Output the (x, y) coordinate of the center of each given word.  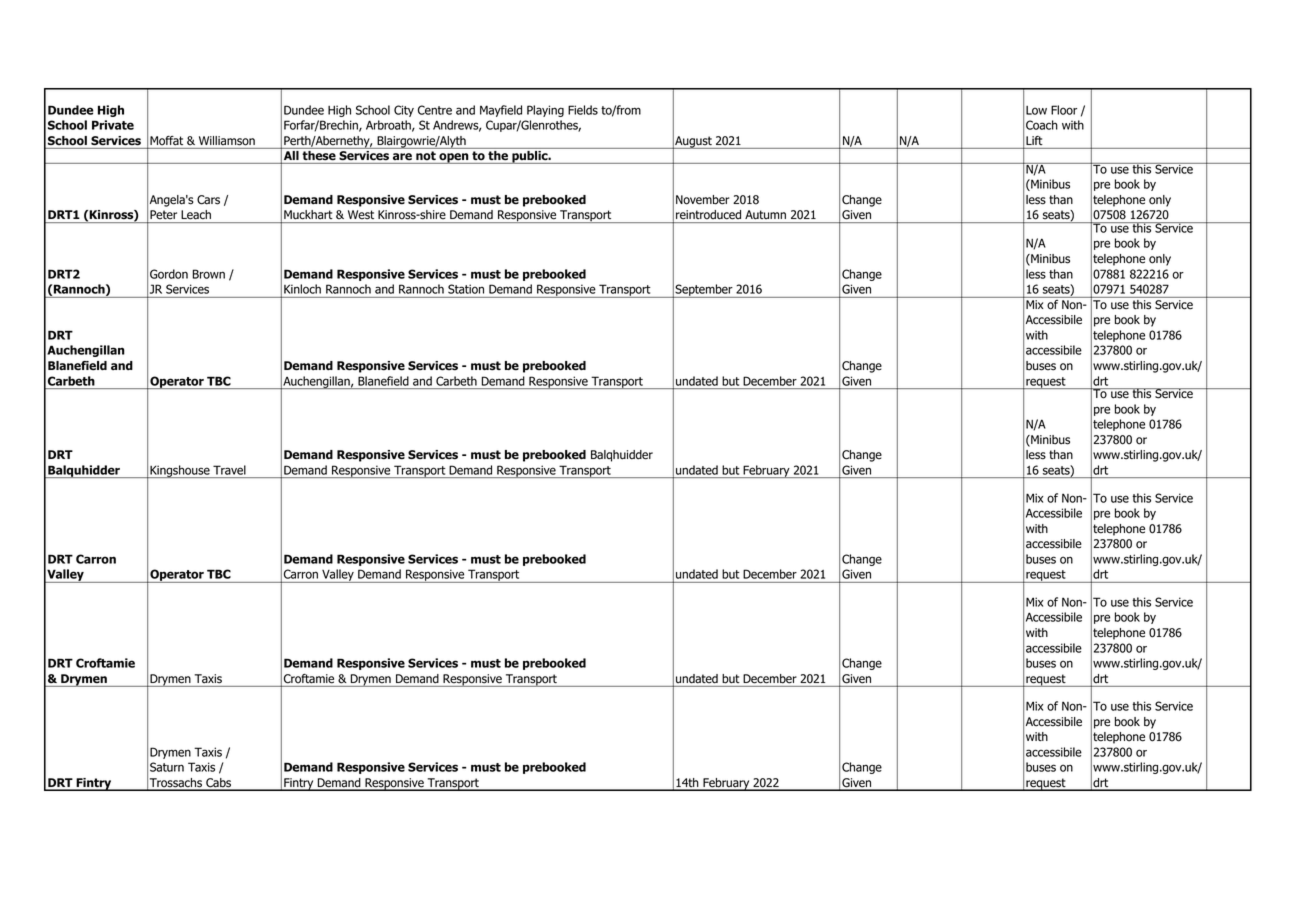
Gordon (169, 274)
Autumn (765, 214)
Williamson (227, 141)
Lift (1033, 142)
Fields (583, 110)
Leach (196, 214)
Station (466, 289)
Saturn (167, 767)
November (703, 200)
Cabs (219, 784)
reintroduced (708, 214)
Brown (209, 274)
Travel (229, 470)
